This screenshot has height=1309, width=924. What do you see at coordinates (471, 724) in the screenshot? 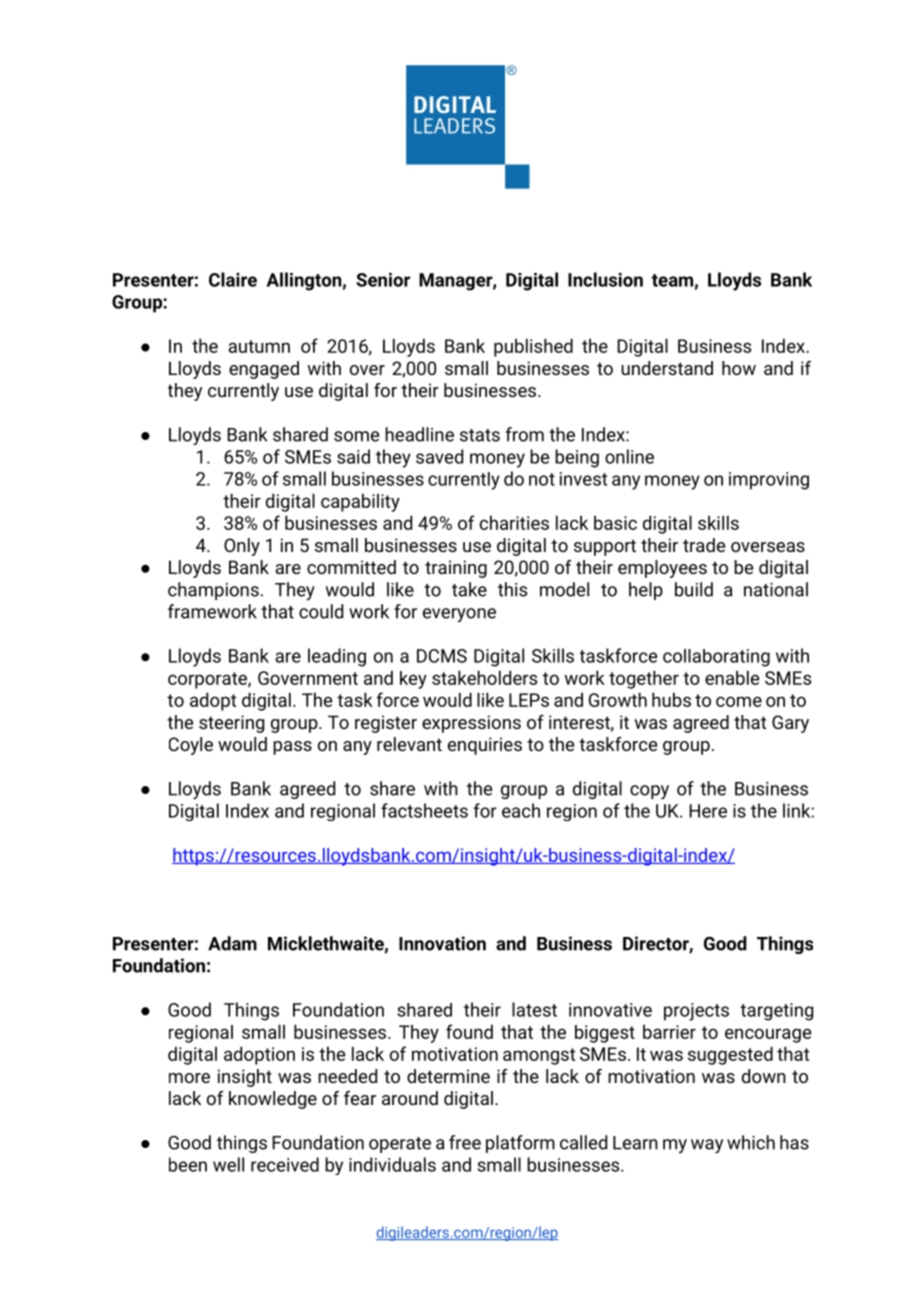
I see `expressions` at bounding box center [471, 724].
